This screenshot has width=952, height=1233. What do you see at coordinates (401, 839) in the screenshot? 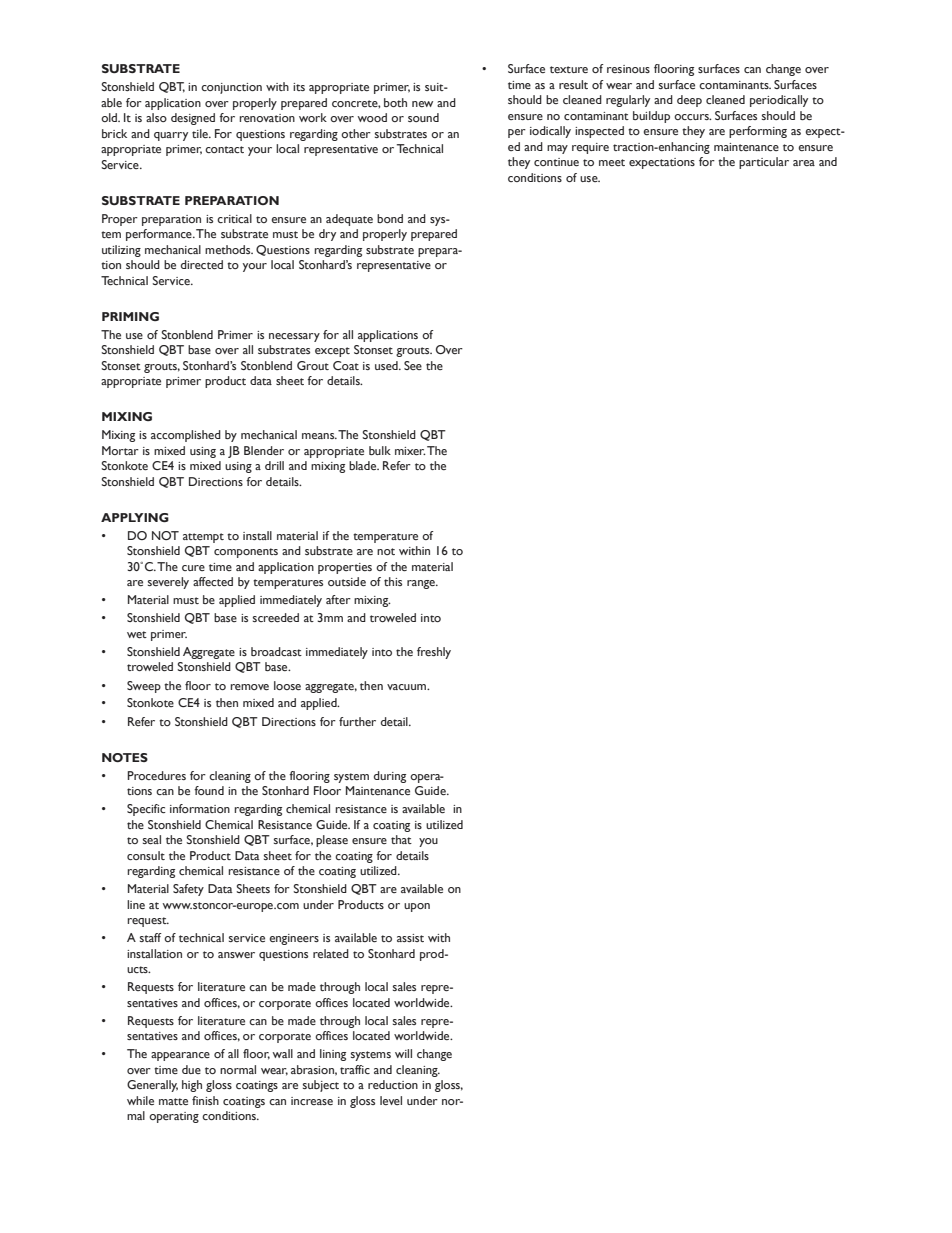
I see `that` at bounding box center [401, 839].
